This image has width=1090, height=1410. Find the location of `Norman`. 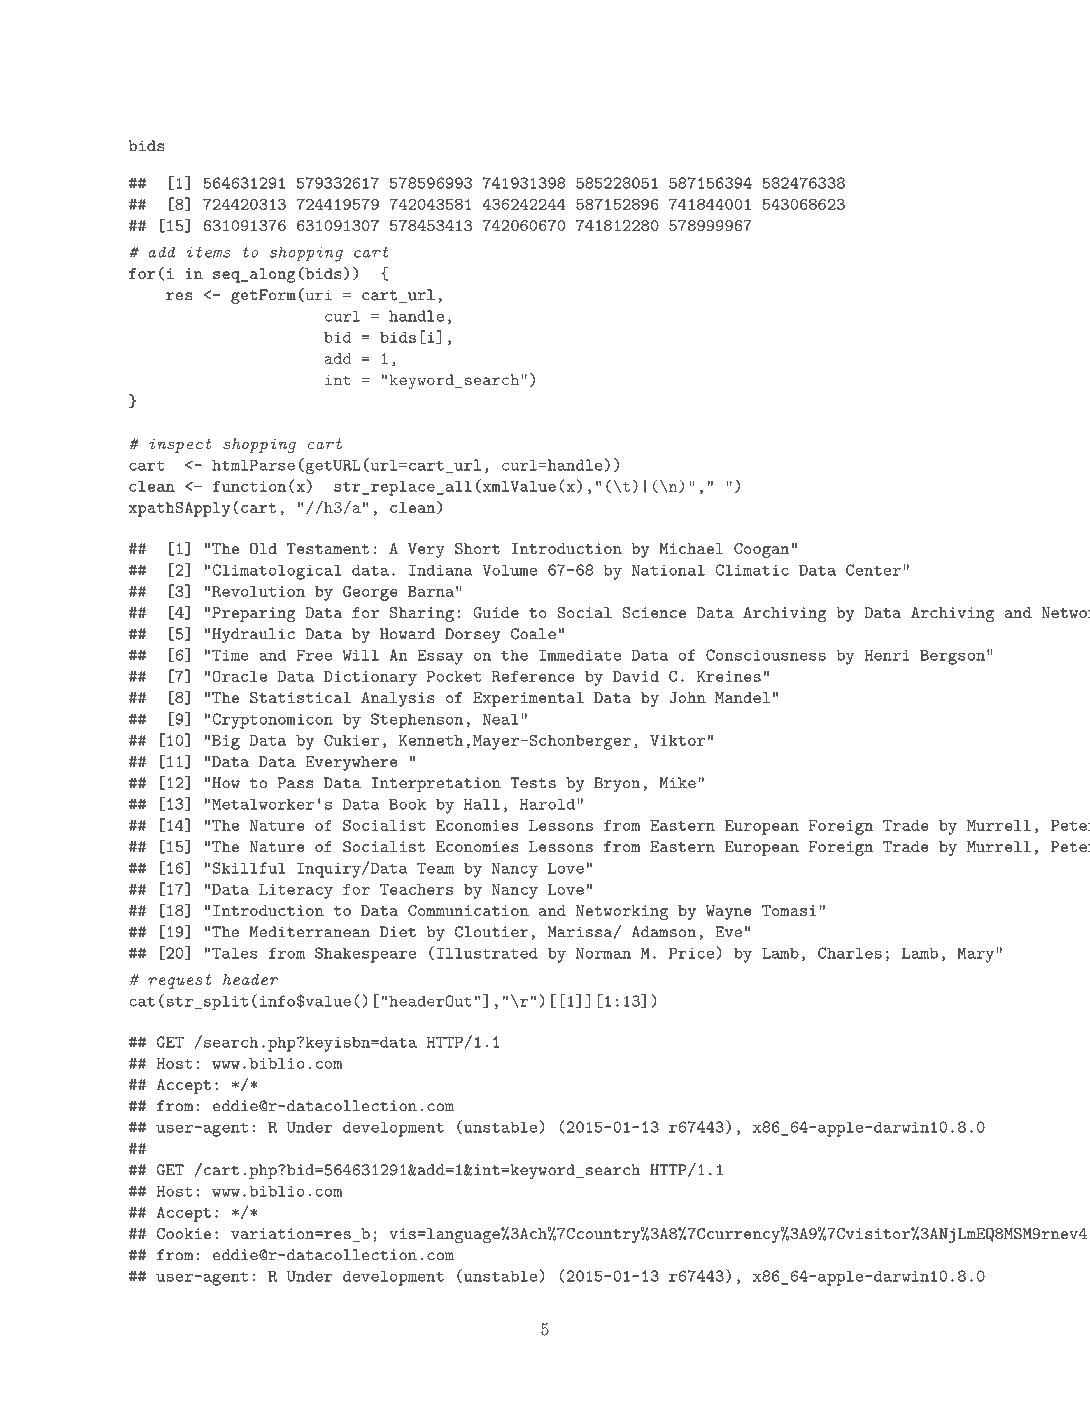

Norman is located at coordinates (603, 953).
